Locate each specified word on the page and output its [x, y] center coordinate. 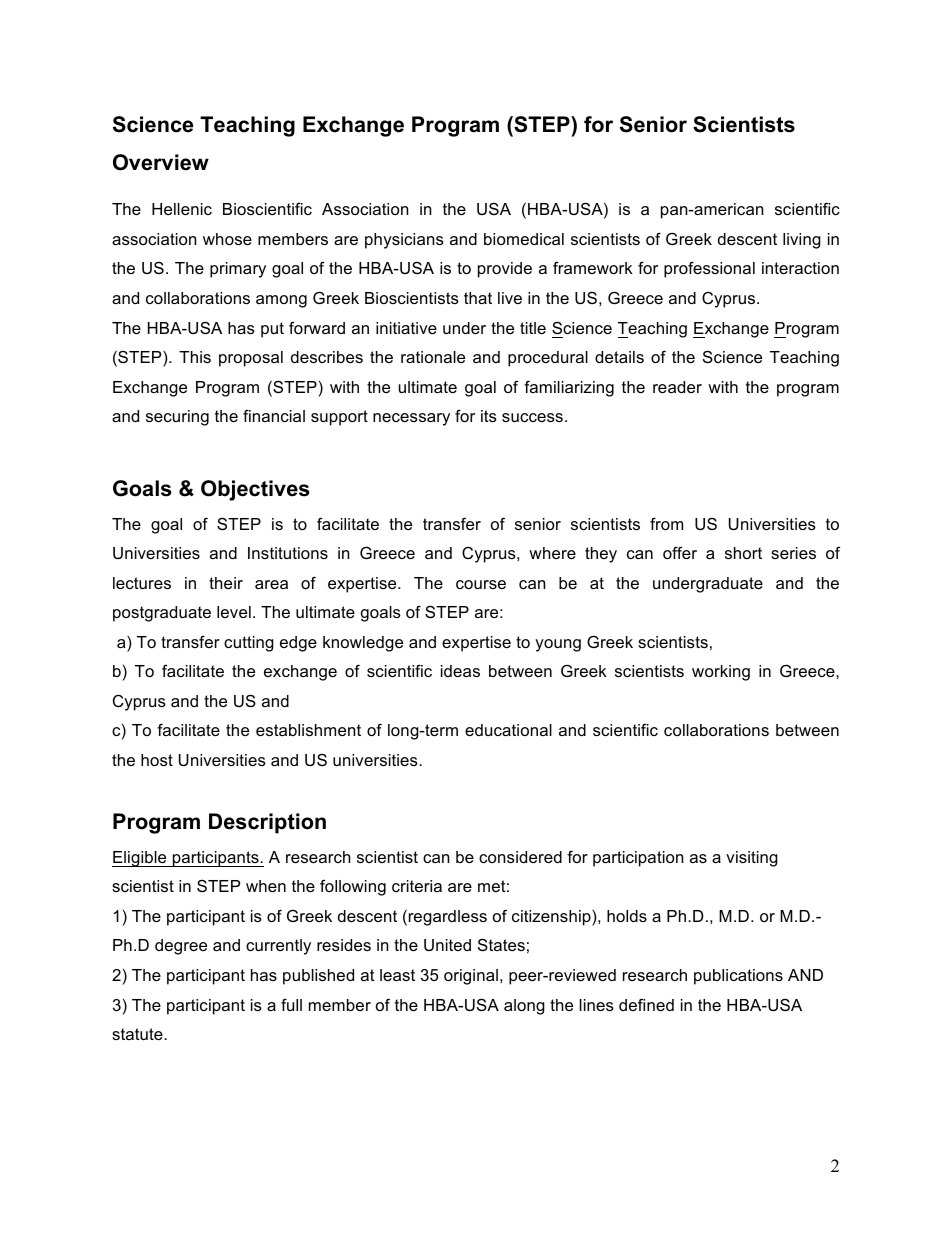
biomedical [524, 239]
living [802, 241]
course [481, 584]
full [291, 1004]
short [743, 553]
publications [738, 977]
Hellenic [182, 209]
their [226, 583]
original [471, 977]
